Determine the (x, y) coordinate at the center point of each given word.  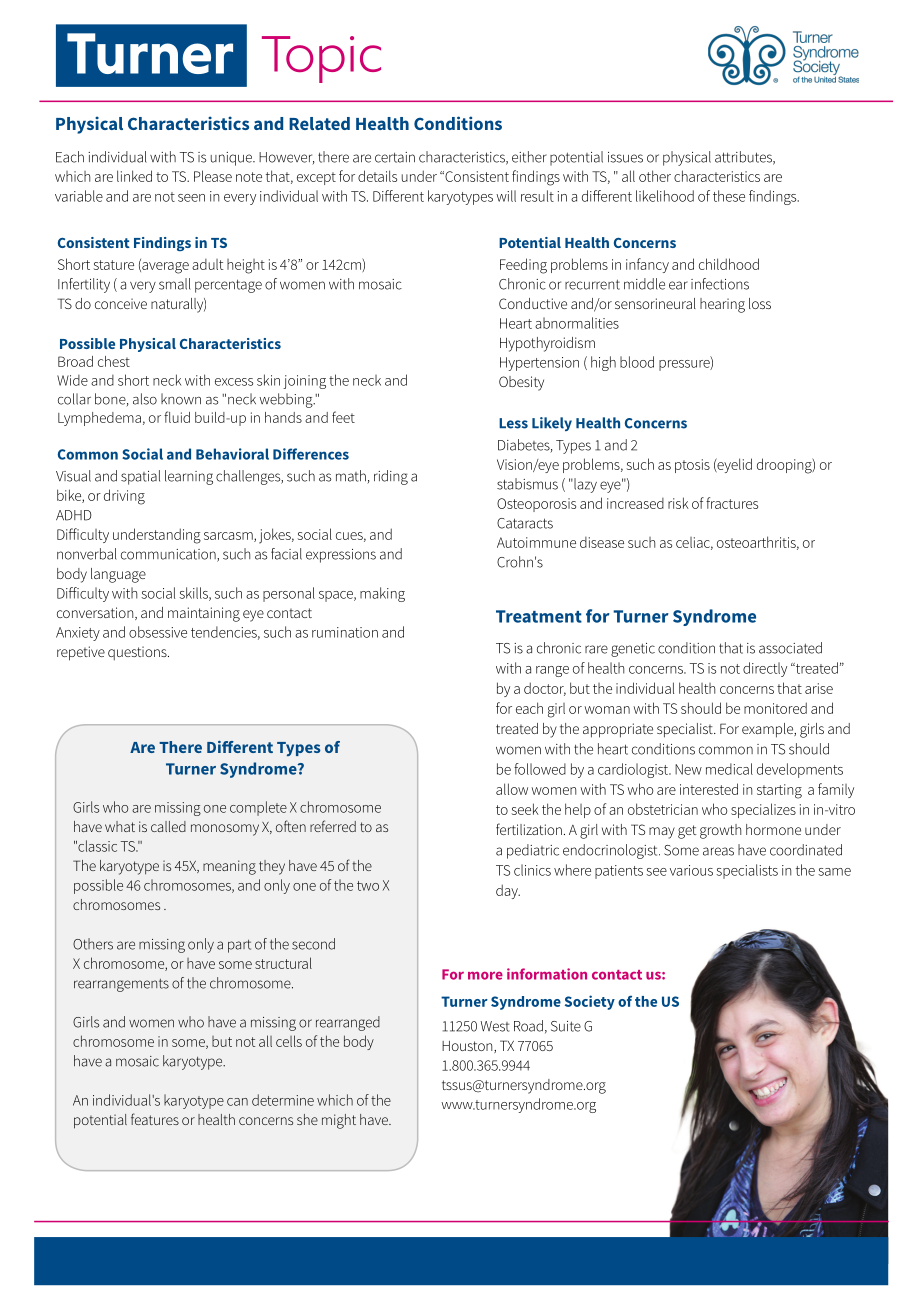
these (729, 196)
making (382, 594)
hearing (722, 305)
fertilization (529, 829)
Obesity (521, 383)
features (155, 1119)
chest (114, 361)
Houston (468, 1047)
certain (395, 157)
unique (232, 159)
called (168, 826)
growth (720, 831)
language (118, 575)
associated (790, 648)
